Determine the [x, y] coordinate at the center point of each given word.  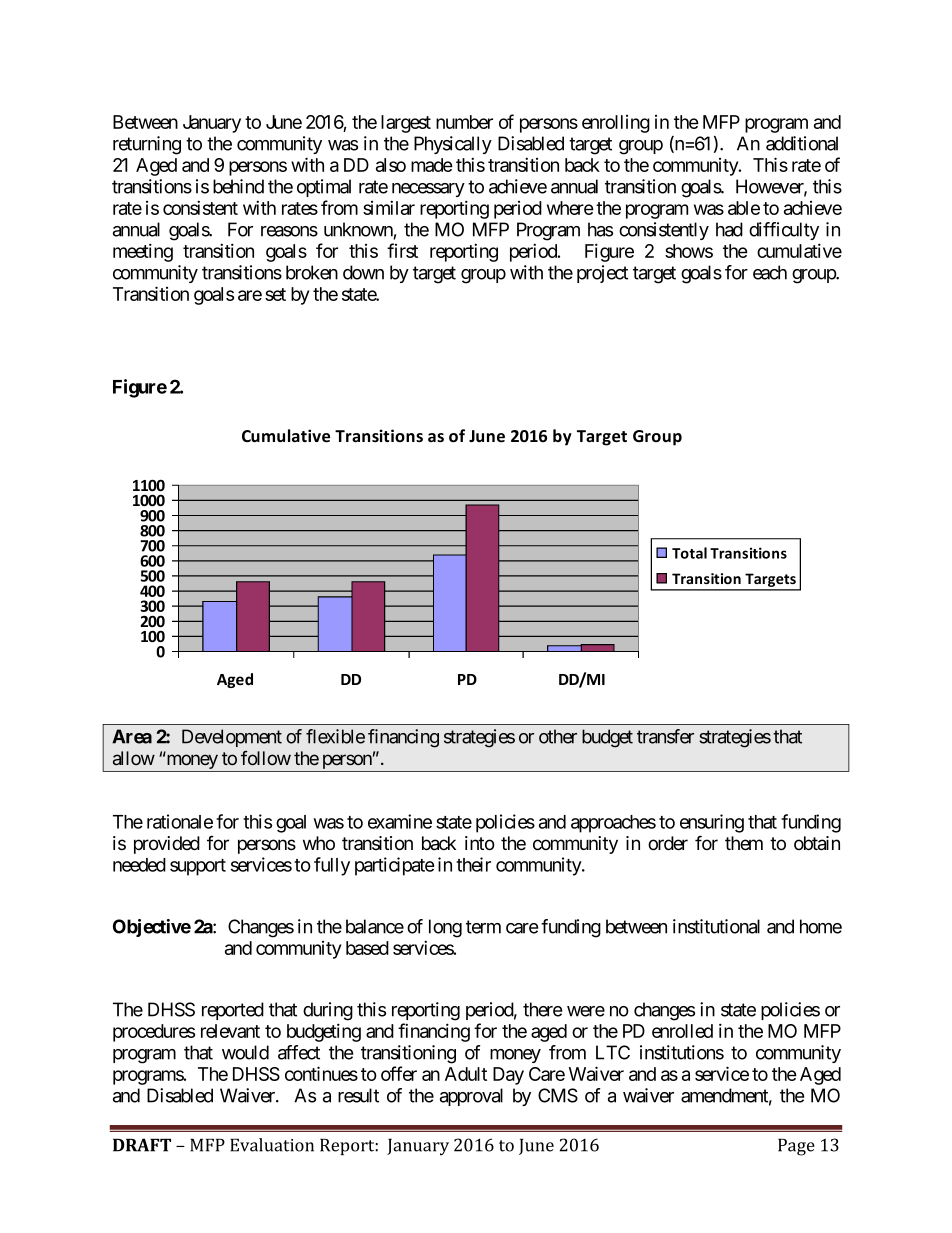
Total [689, 553]
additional [802, 143]
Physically [453, 145]
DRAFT [142, 1145]
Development [232, 738]
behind [238, 186]
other [558, 736]
